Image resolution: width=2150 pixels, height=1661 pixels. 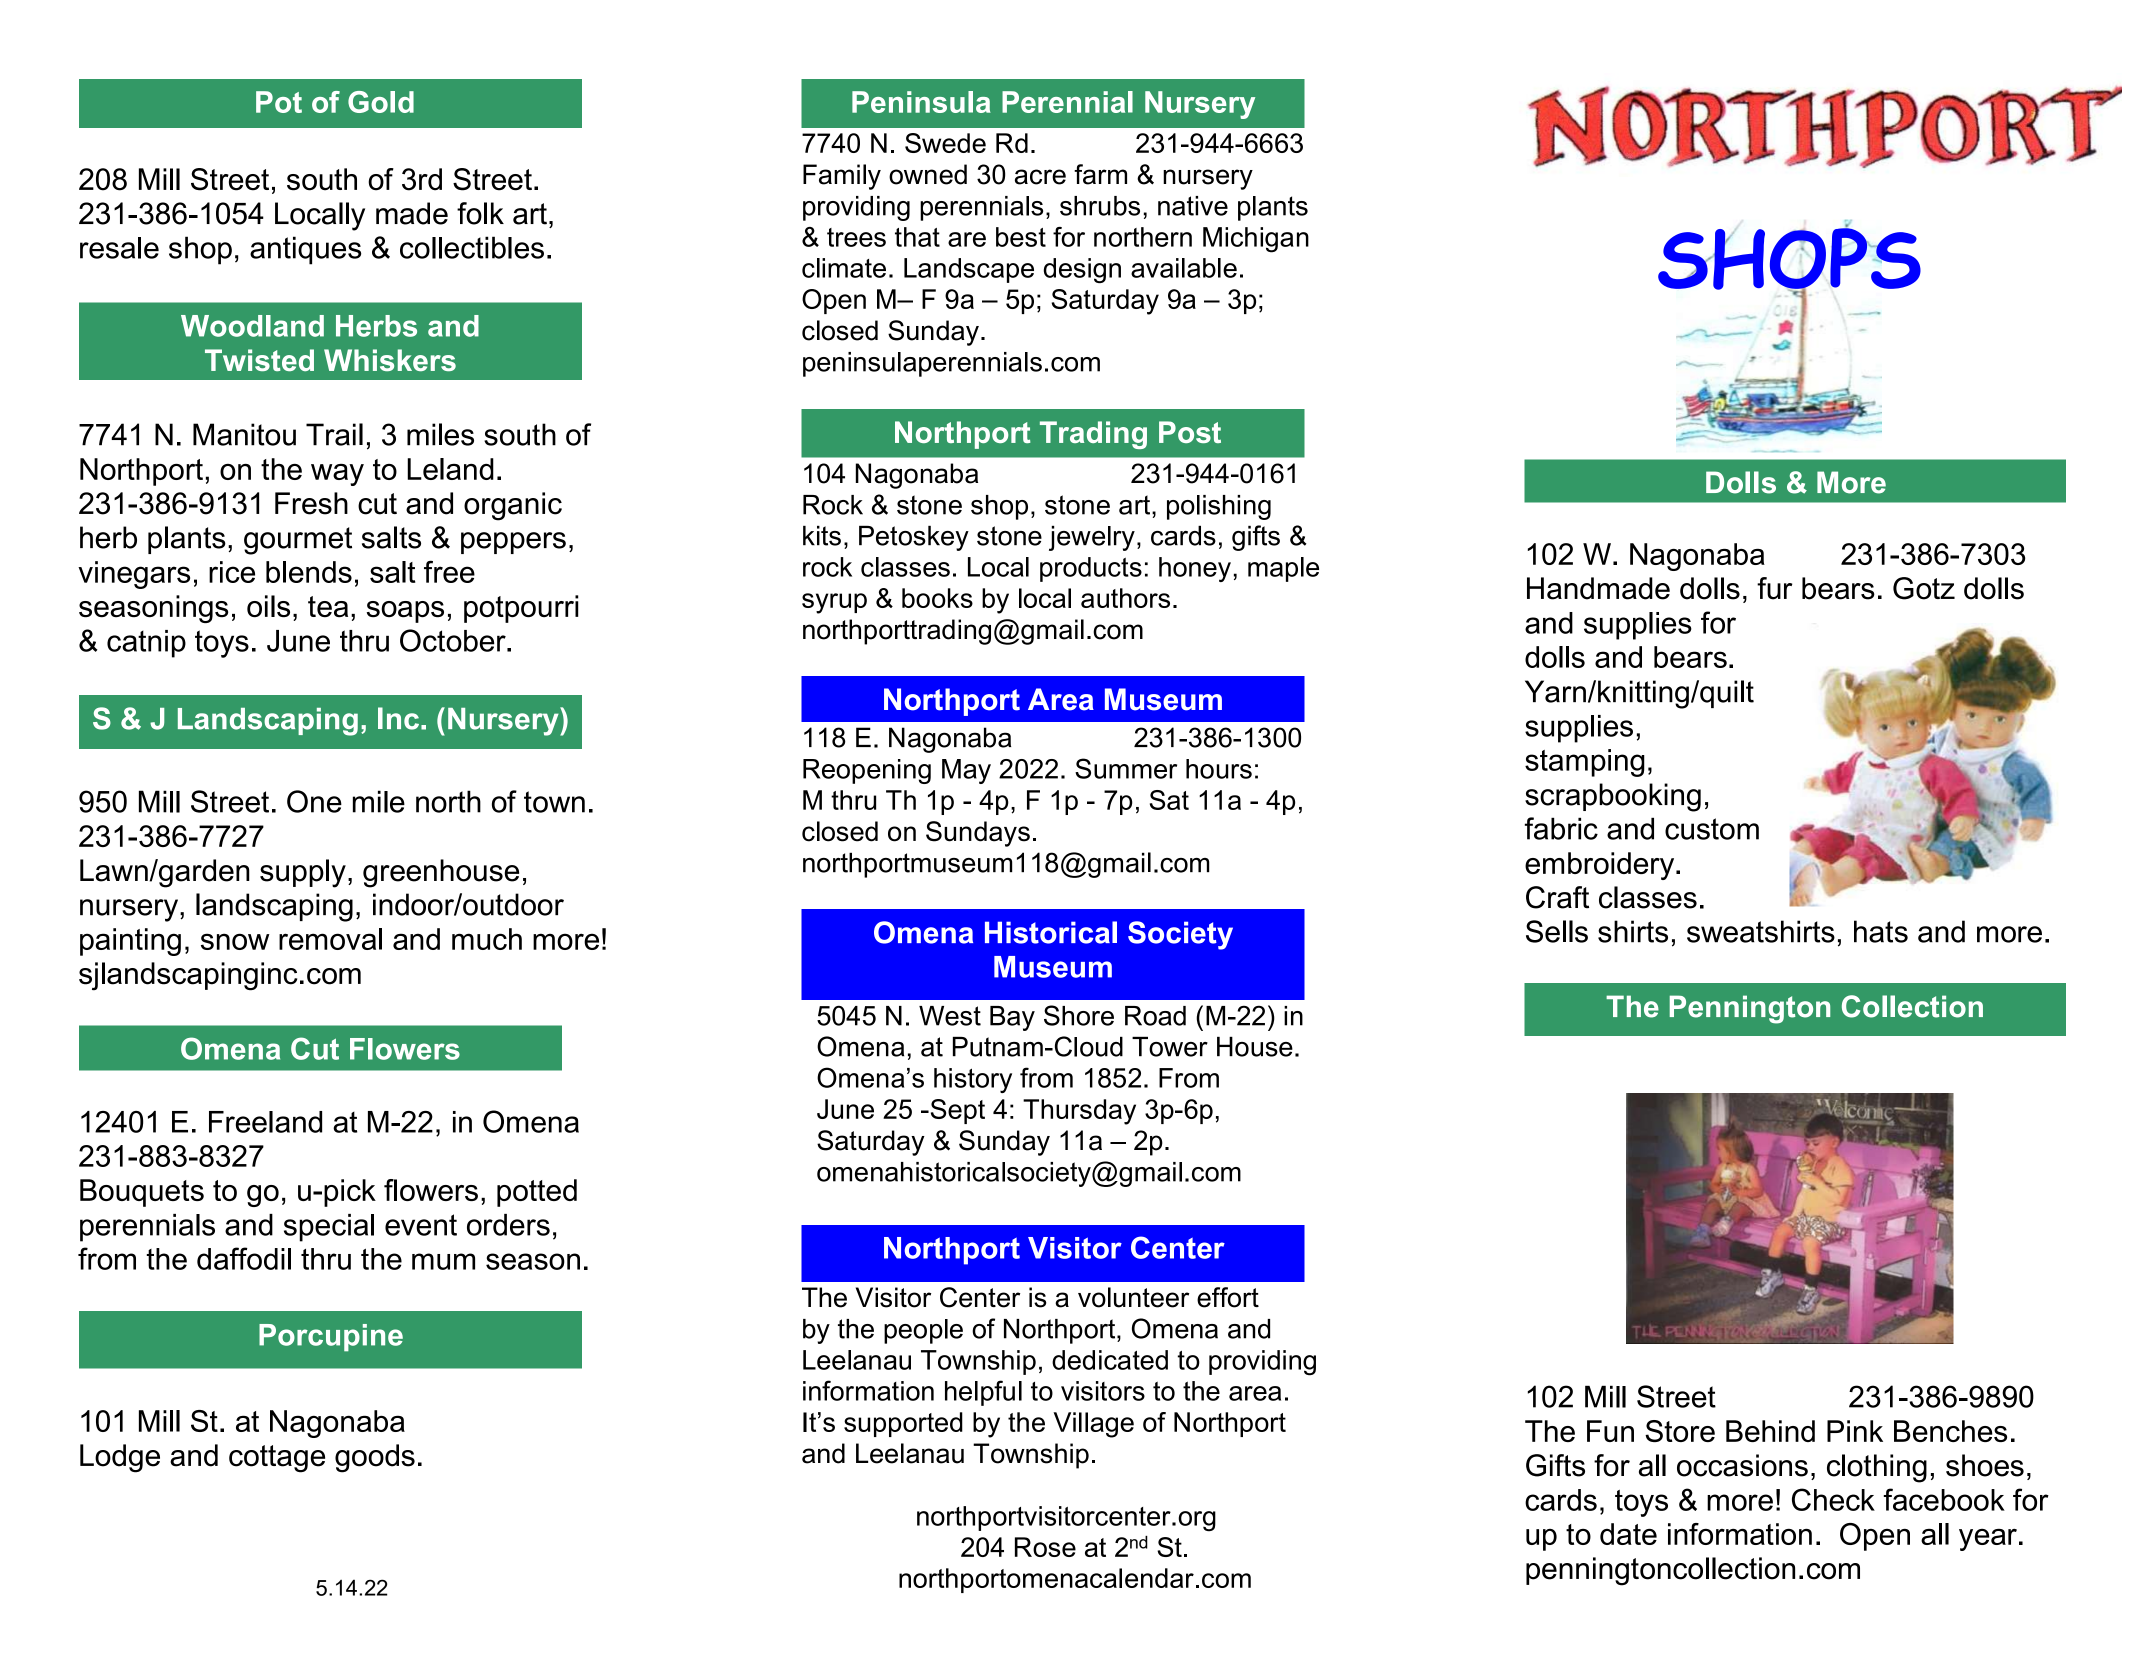 I want to click on Thursday, so click(x=1079, y=1112).
